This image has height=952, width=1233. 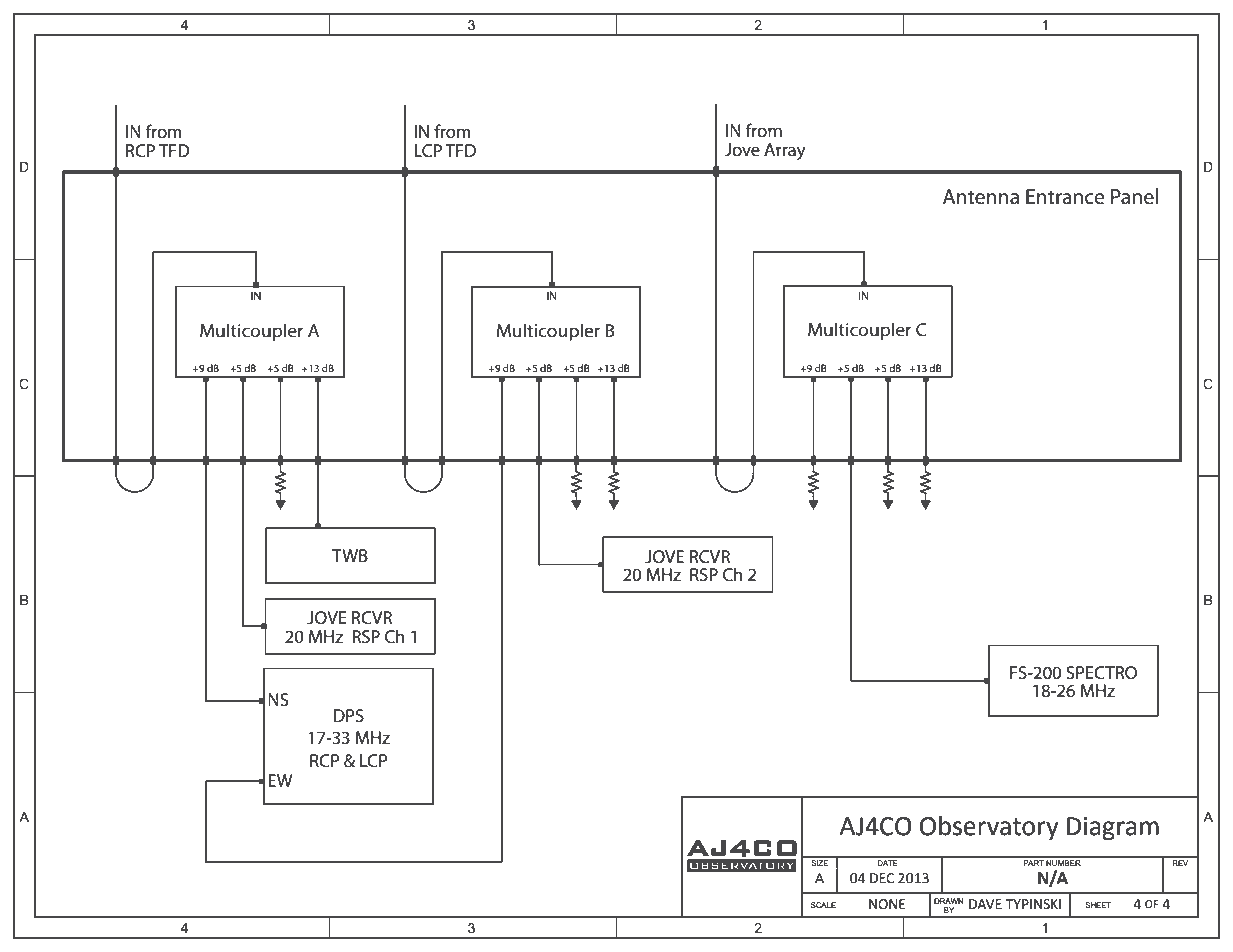 I want to click on SCALE, so click(x=823, y=905).
